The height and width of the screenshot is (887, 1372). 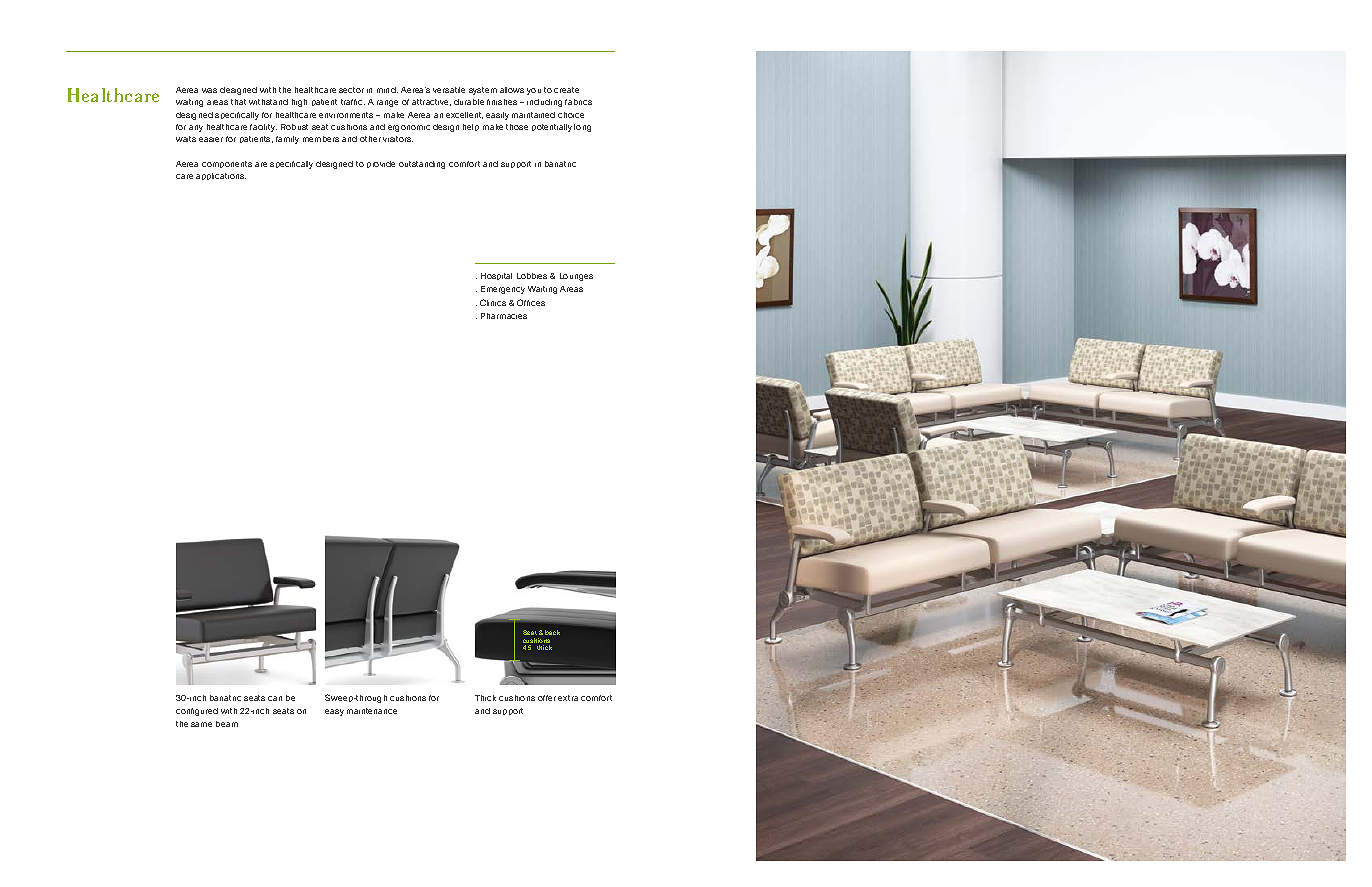 What do you see at coordinates (221, 176) in the screenshot?
I see `applications` at bounding box center [221, 176].
